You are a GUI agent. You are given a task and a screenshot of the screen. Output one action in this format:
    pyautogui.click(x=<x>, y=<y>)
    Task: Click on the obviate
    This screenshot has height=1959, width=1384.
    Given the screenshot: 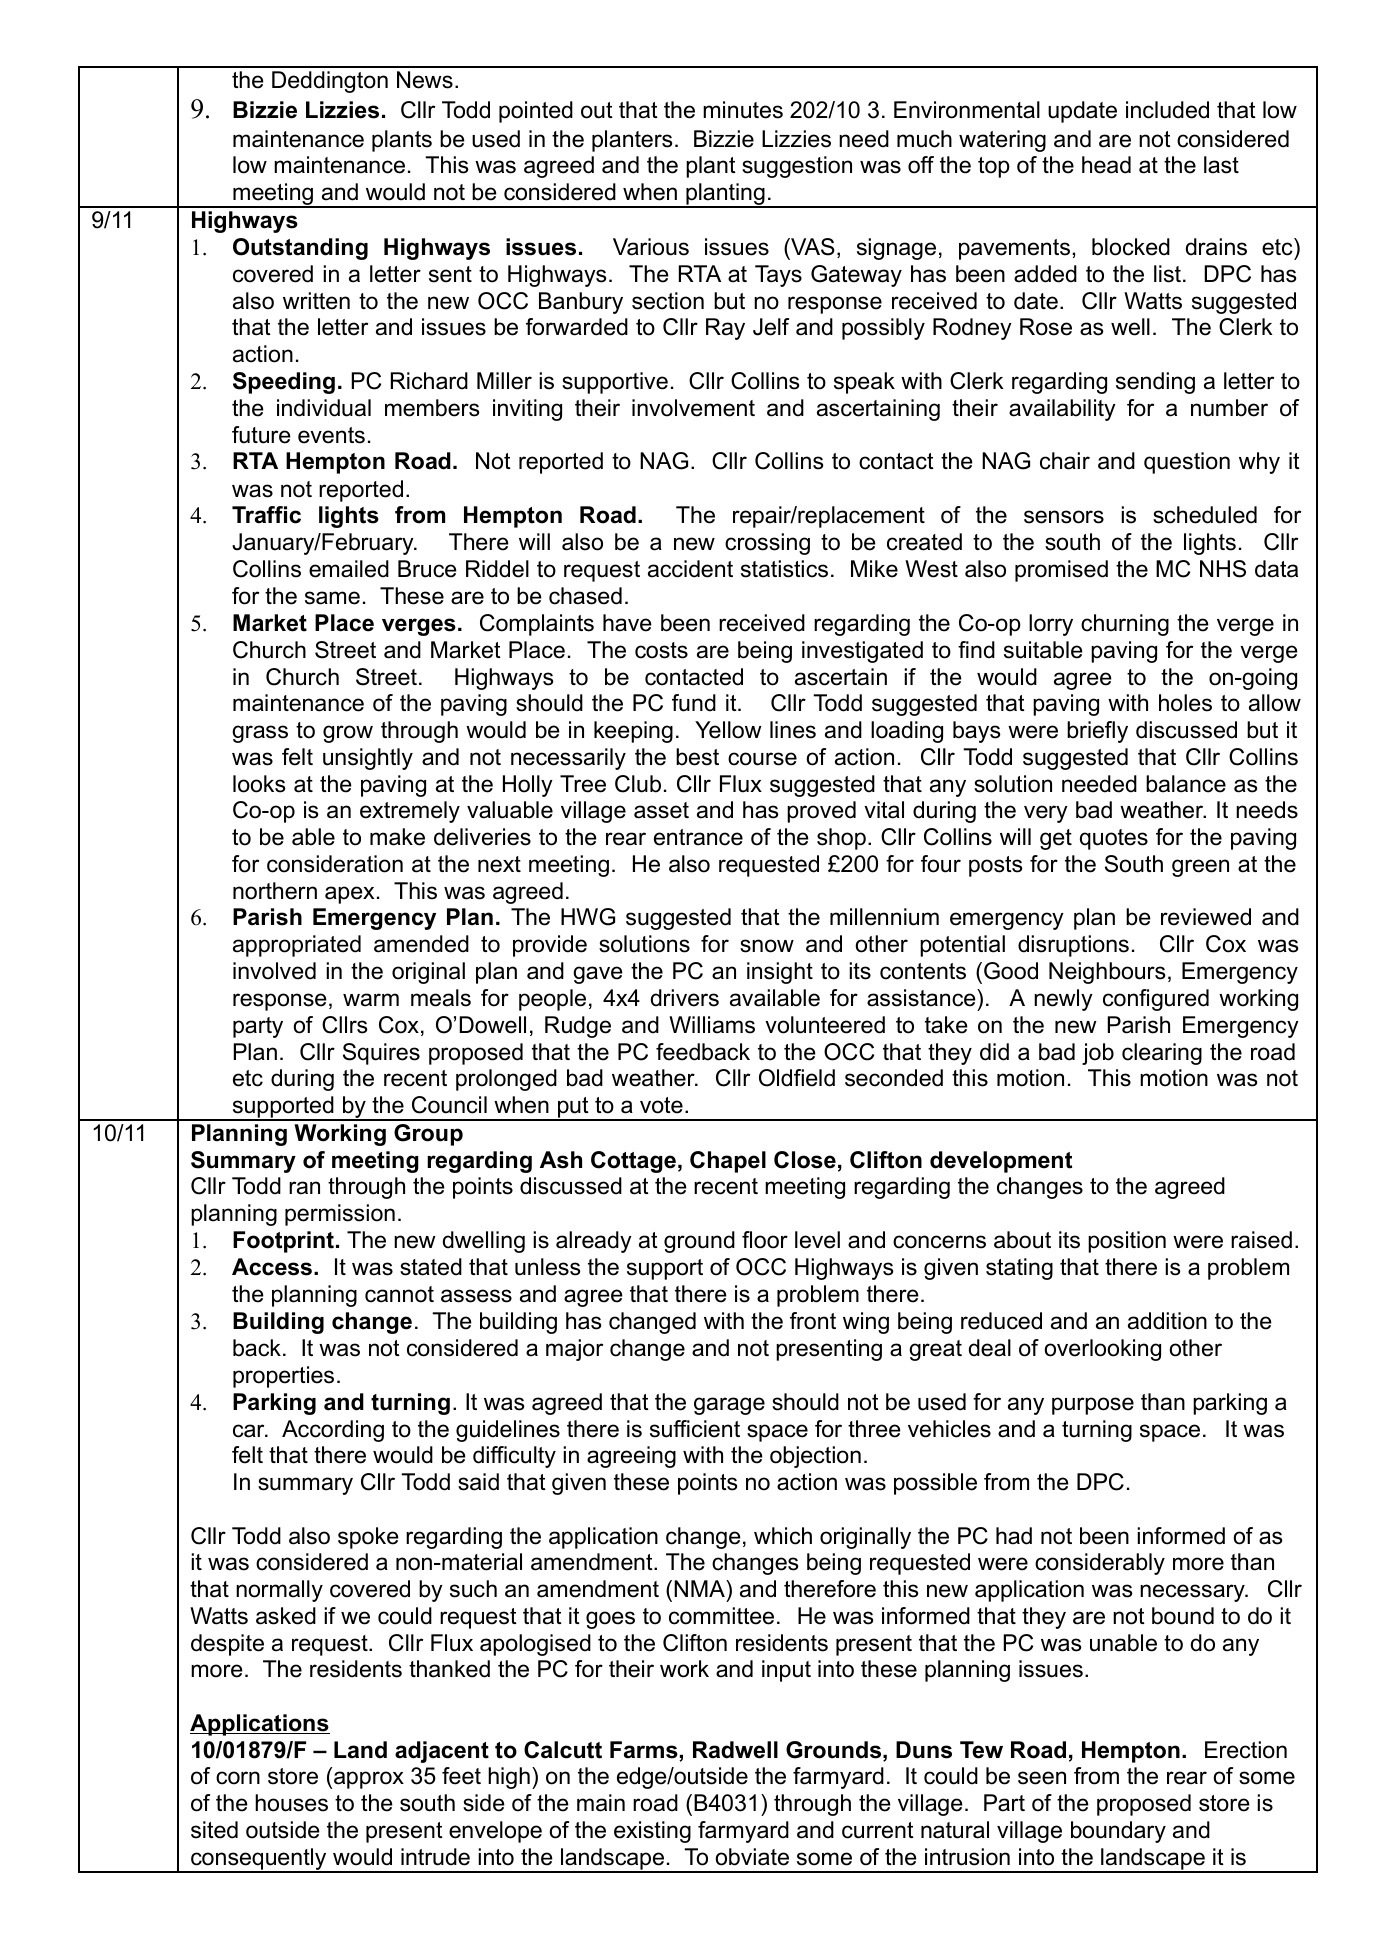 What is the action you would take?
    pyautogui.click(x=752, y=1857)
